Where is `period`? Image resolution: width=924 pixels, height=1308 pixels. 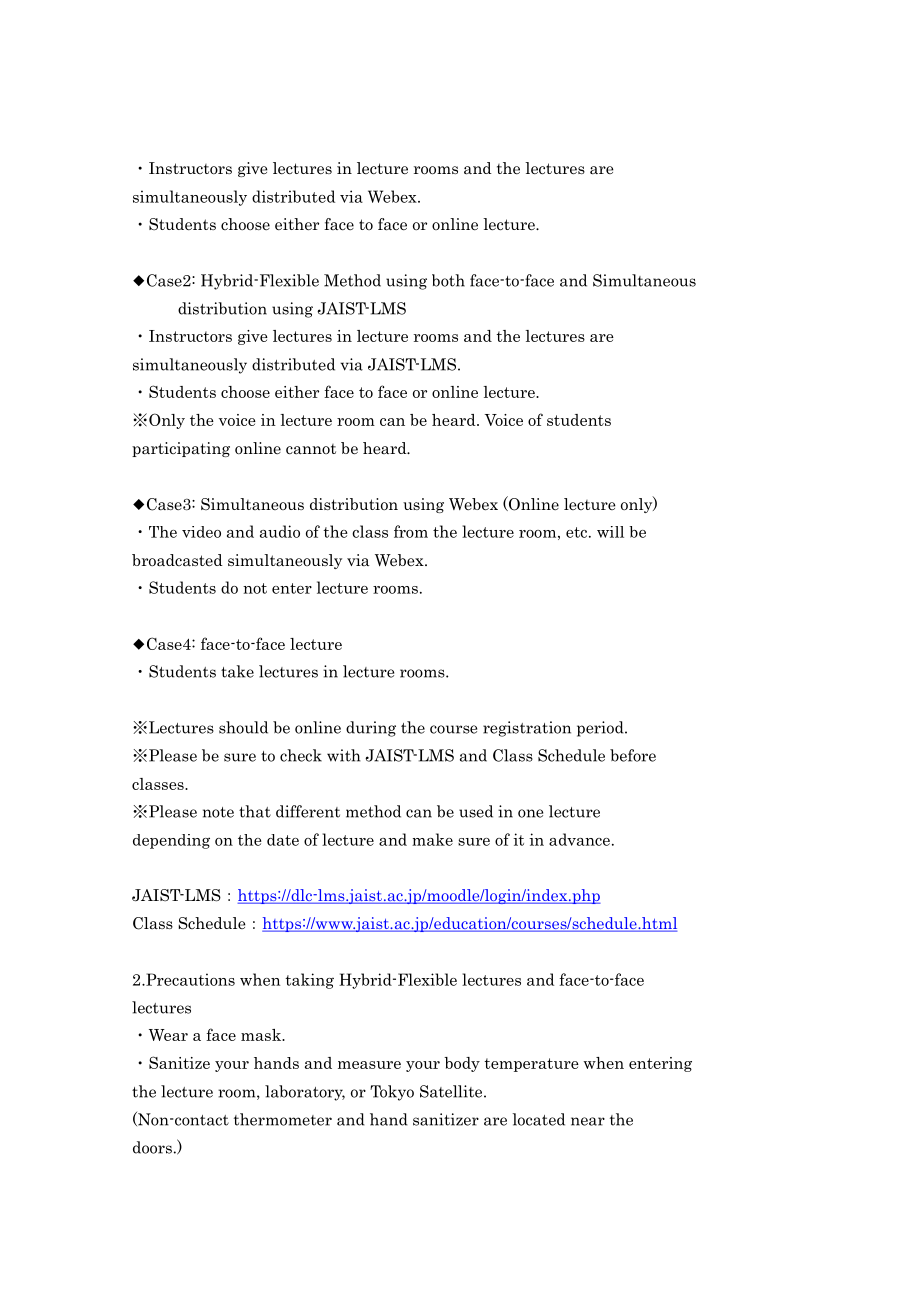 period is located at coordinates (601, 729).
